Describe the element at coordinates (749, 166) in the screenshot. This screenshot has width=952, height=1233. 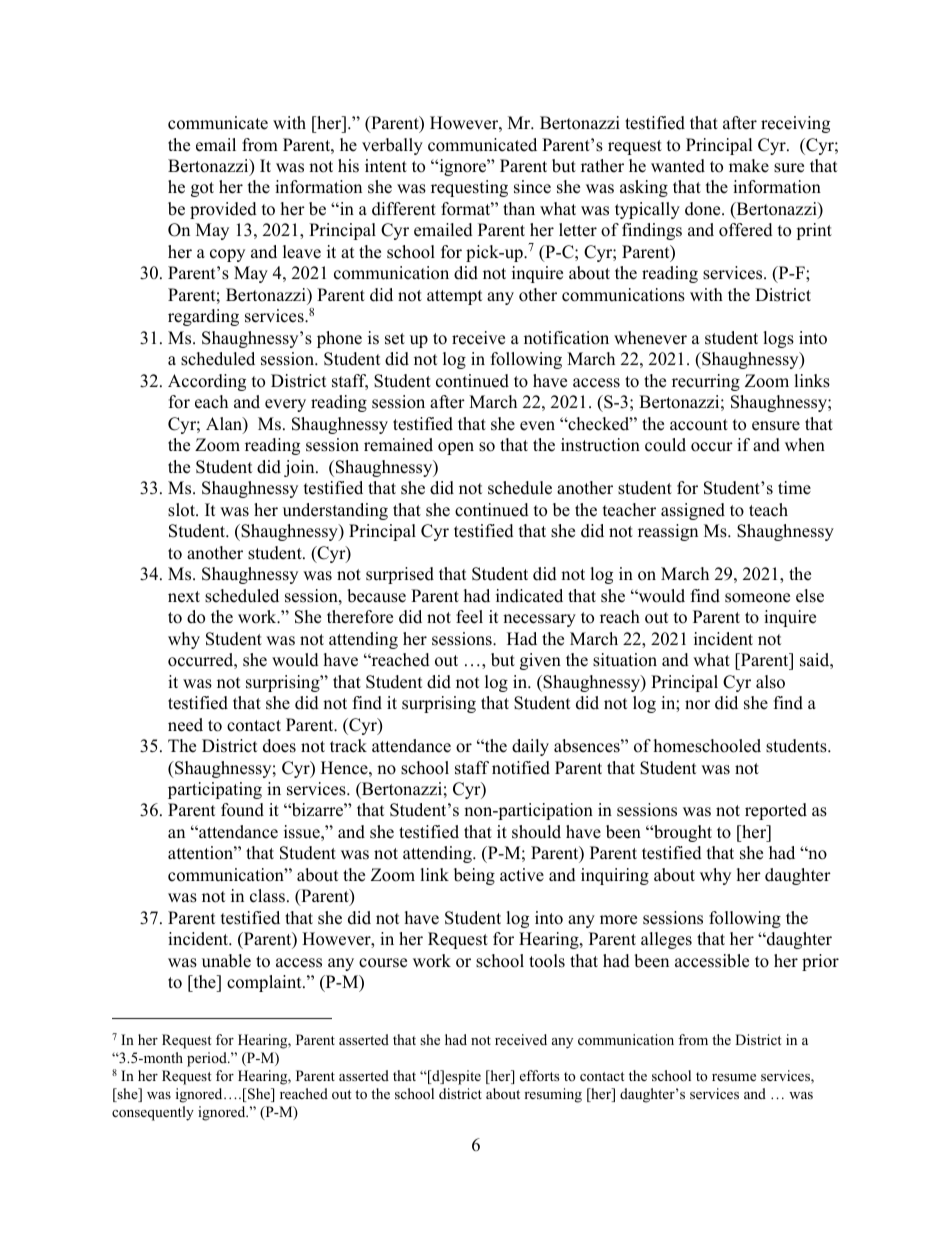
I see `make` at that location.
